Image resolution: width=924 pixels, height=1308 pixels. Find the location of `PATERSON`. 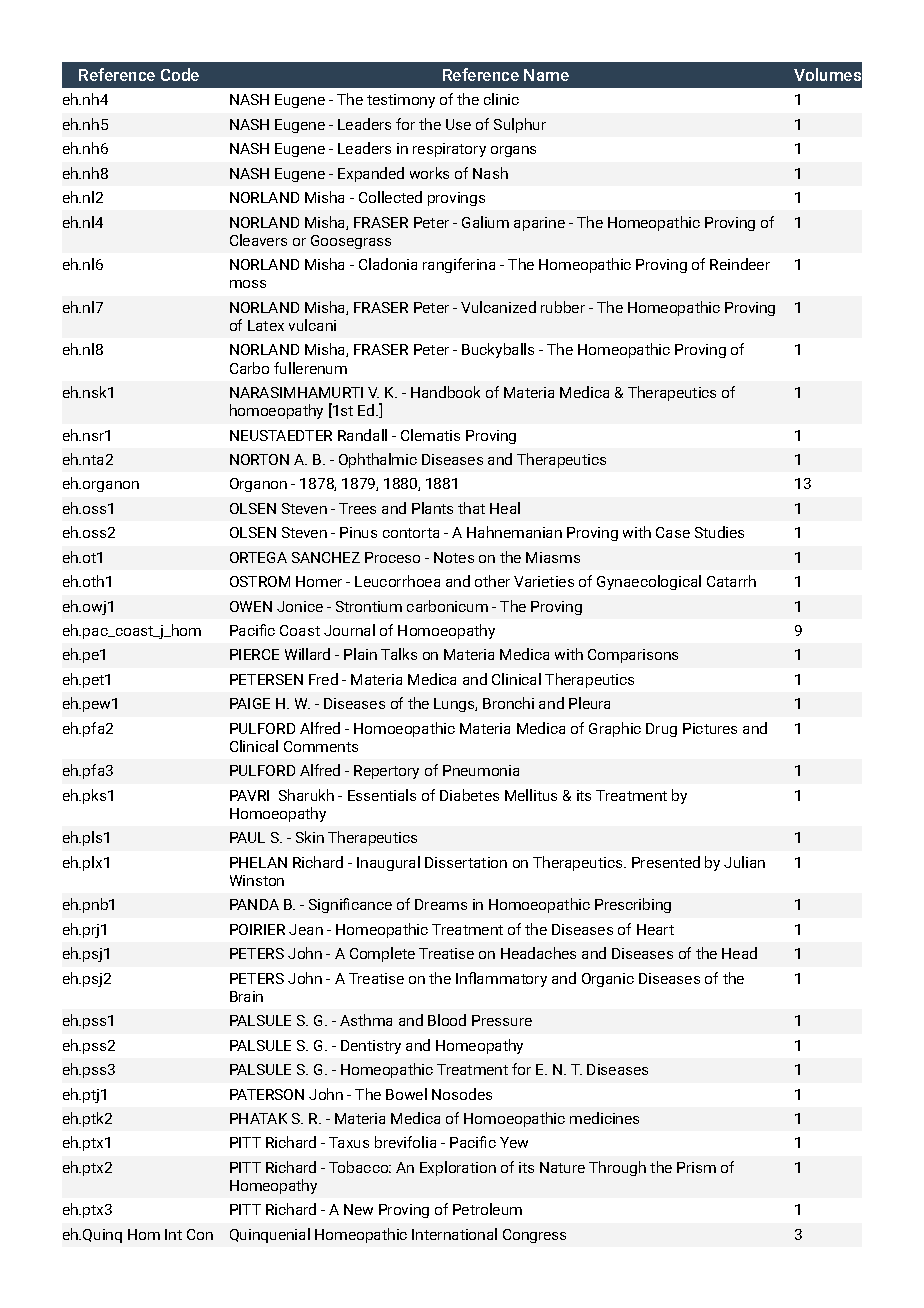

PATERSON is located at coordinates (267, 1094).
